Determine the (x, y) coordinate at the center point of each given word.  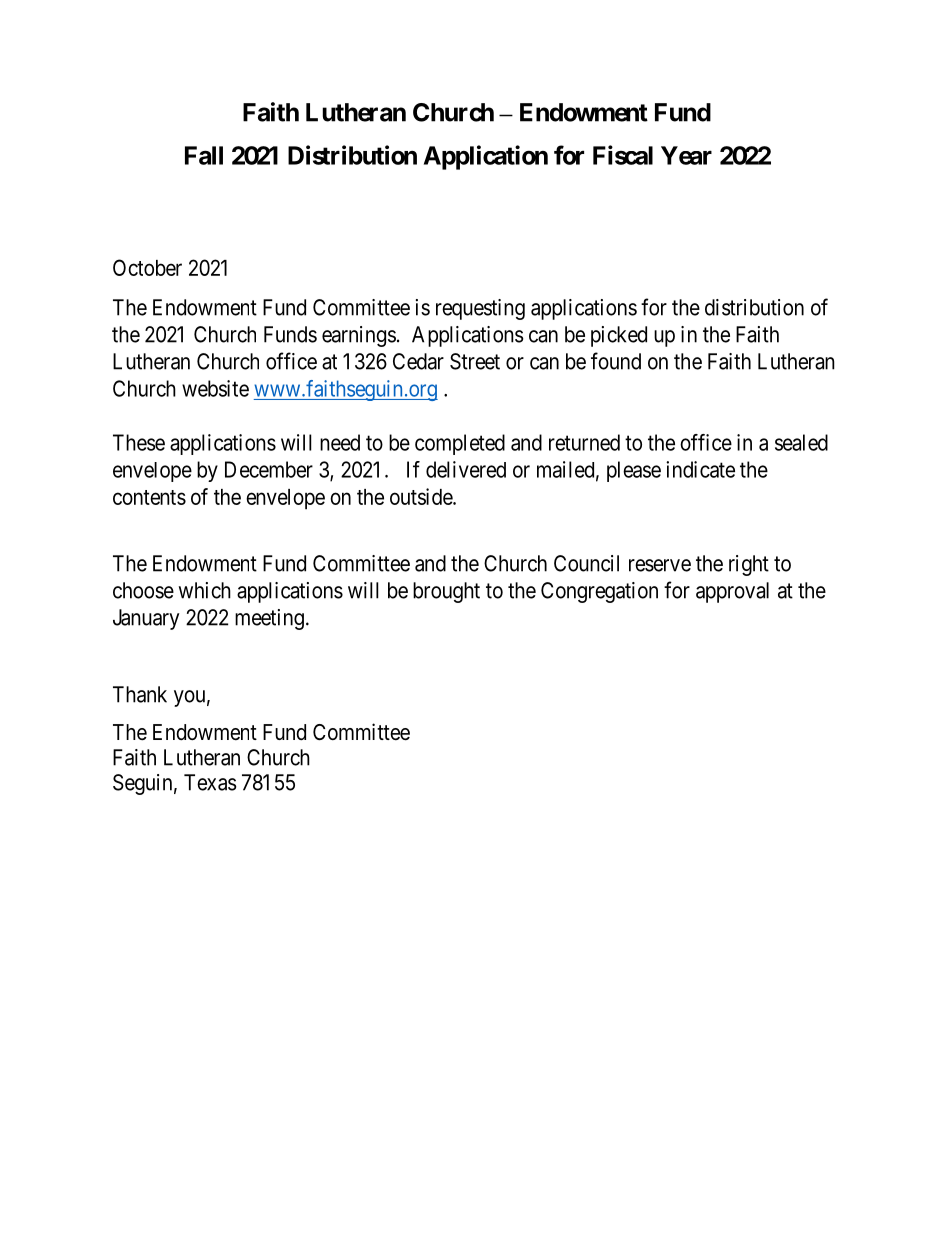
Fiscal (623, 155)
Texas (210, 782)
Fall (204, 155)
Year (686, 155)
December (269, 469)
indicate (700, 469)
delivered (466, 469)
